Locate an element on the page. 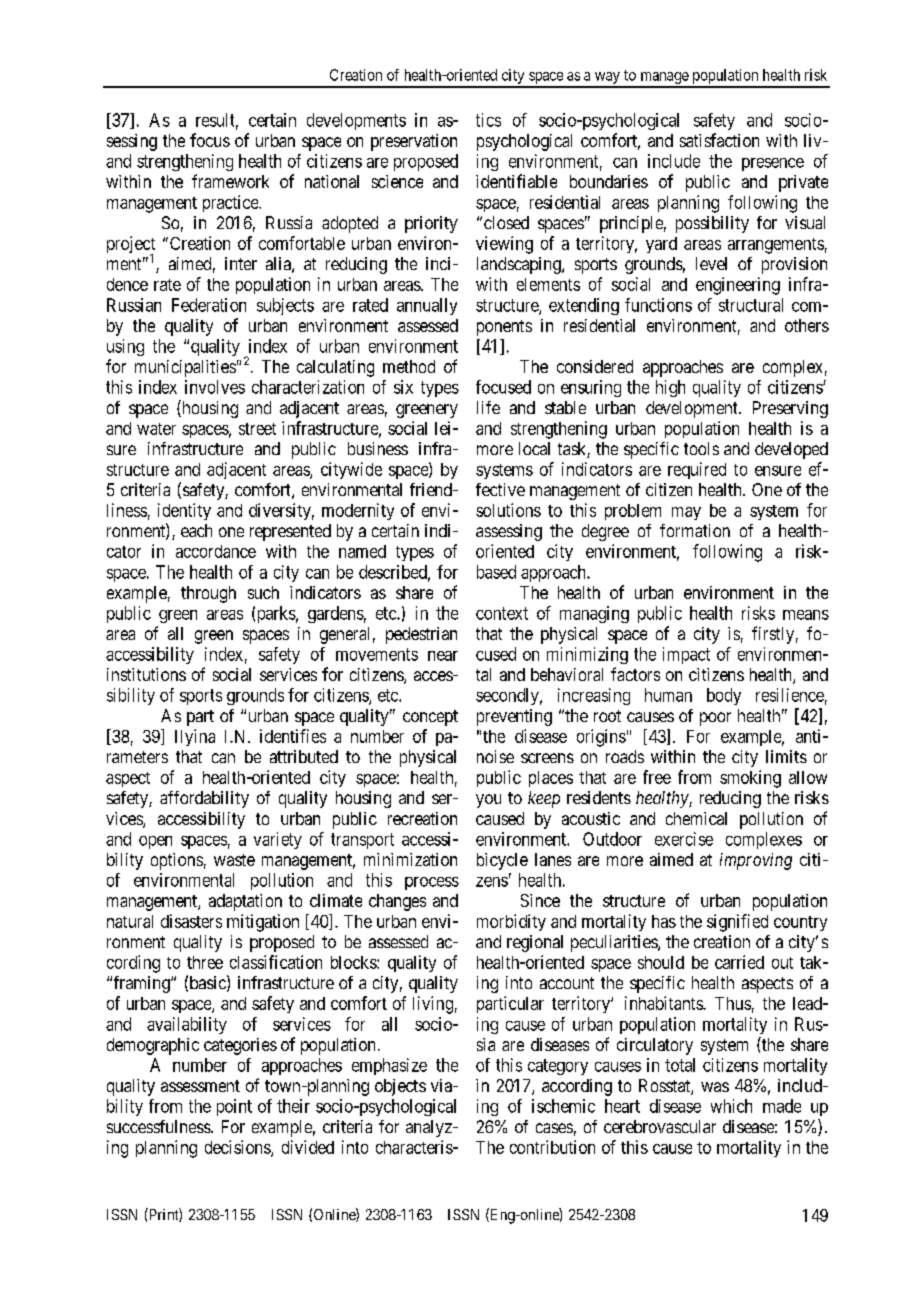 This page has width=924, height=1308. impact is located at coordinates (686, 655).
